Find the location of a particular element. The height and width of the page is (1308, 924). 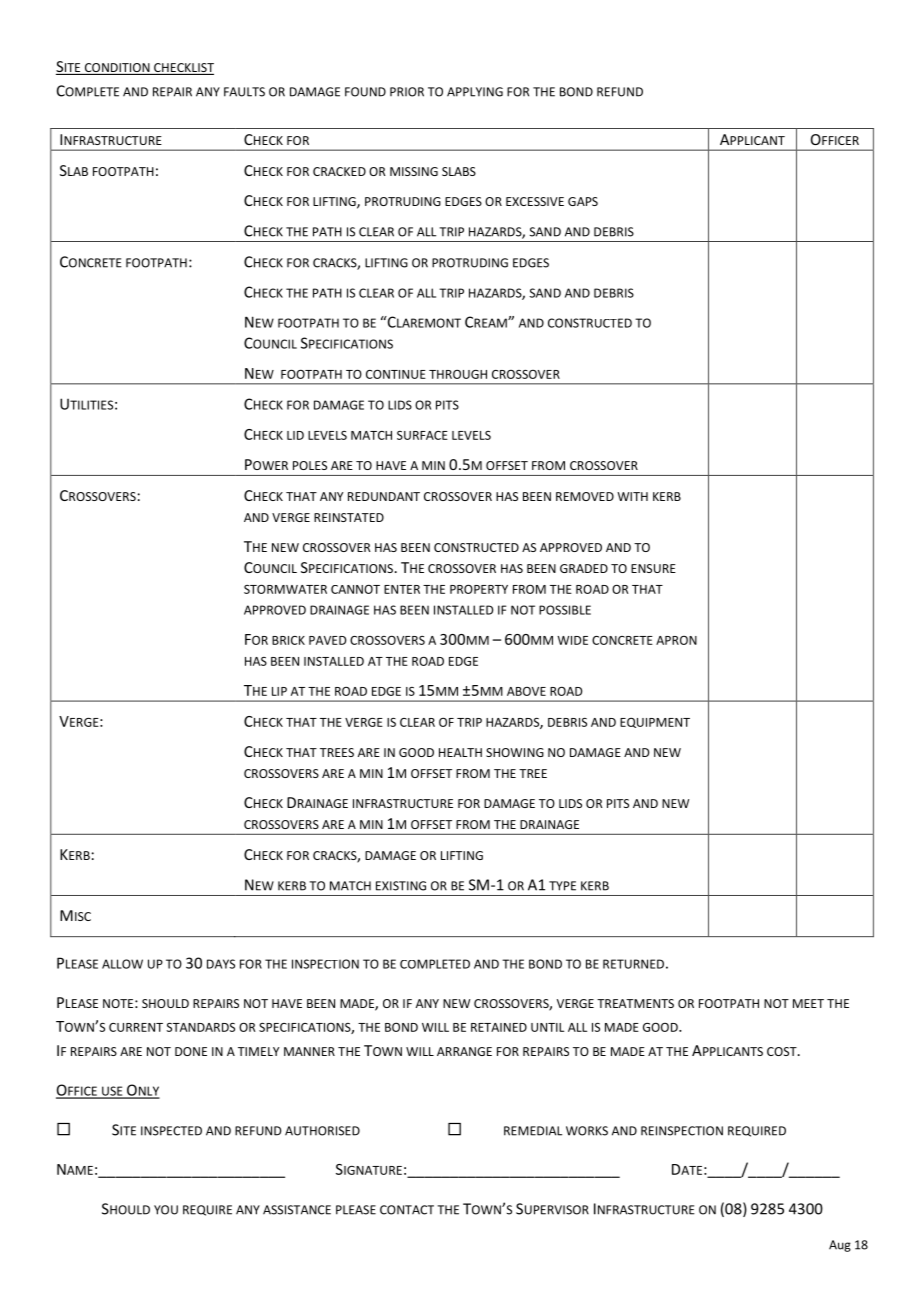

LIP is located at coordinates (279, 691).
